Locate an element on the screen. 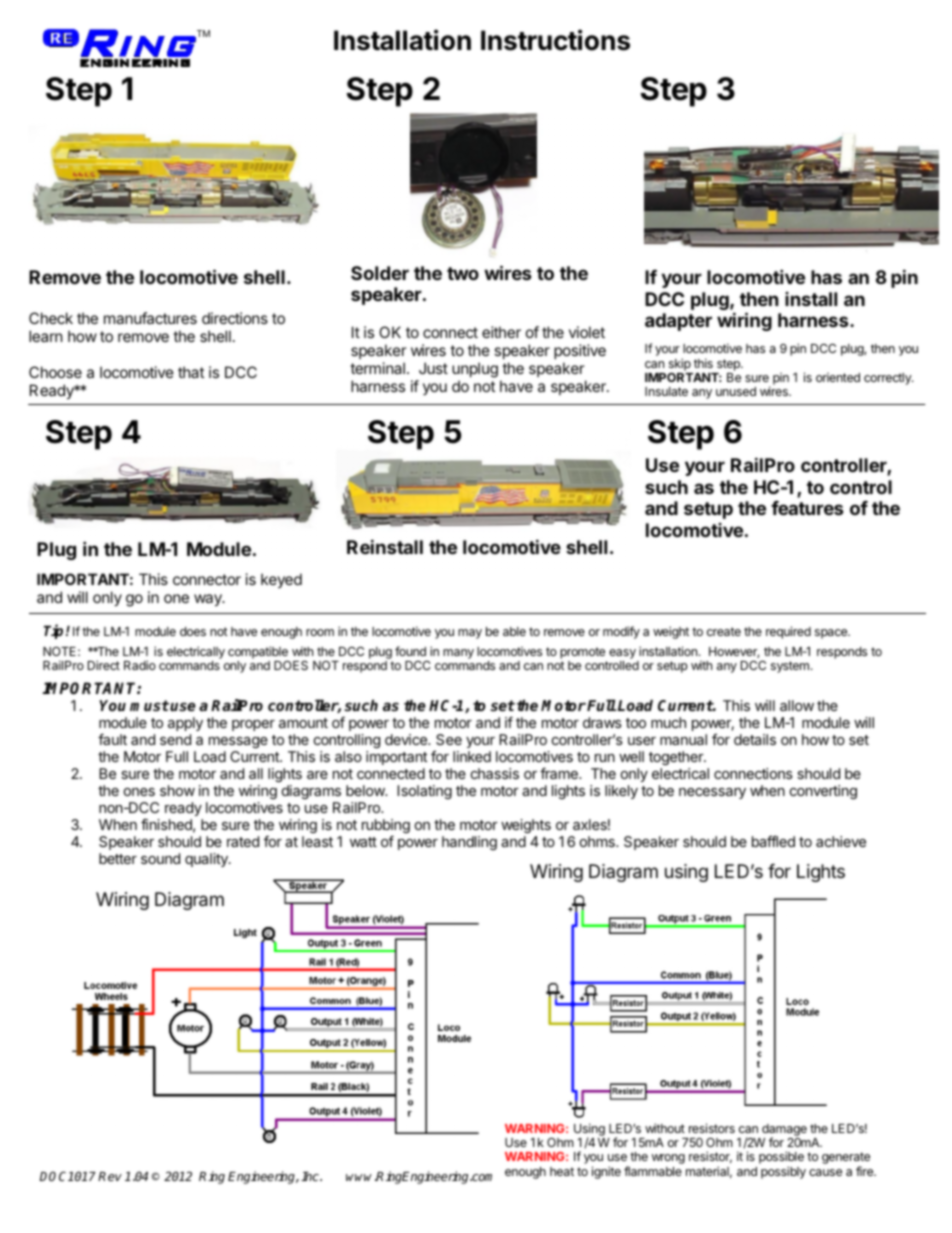  that is located at coordinates (191, 372).
